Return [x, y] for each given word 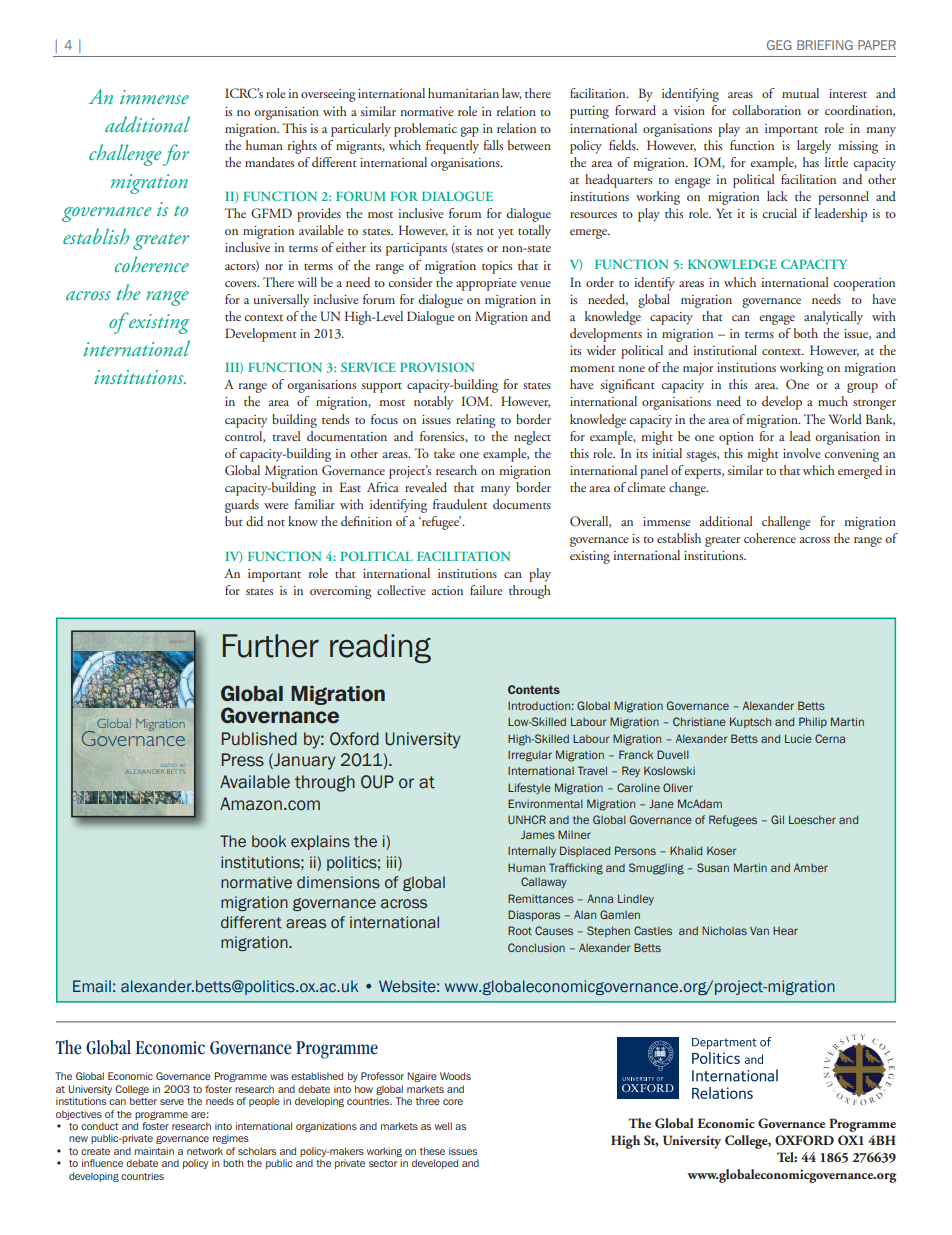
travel [286, 436]
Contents [534, 689]
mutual [800, 93]
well [443, 1126]
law [512, 94]
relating [476, 421]
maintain [154, 1151]
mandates [269, 162]
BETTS [176, 772]
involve [802, 453]
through [530, 592]
